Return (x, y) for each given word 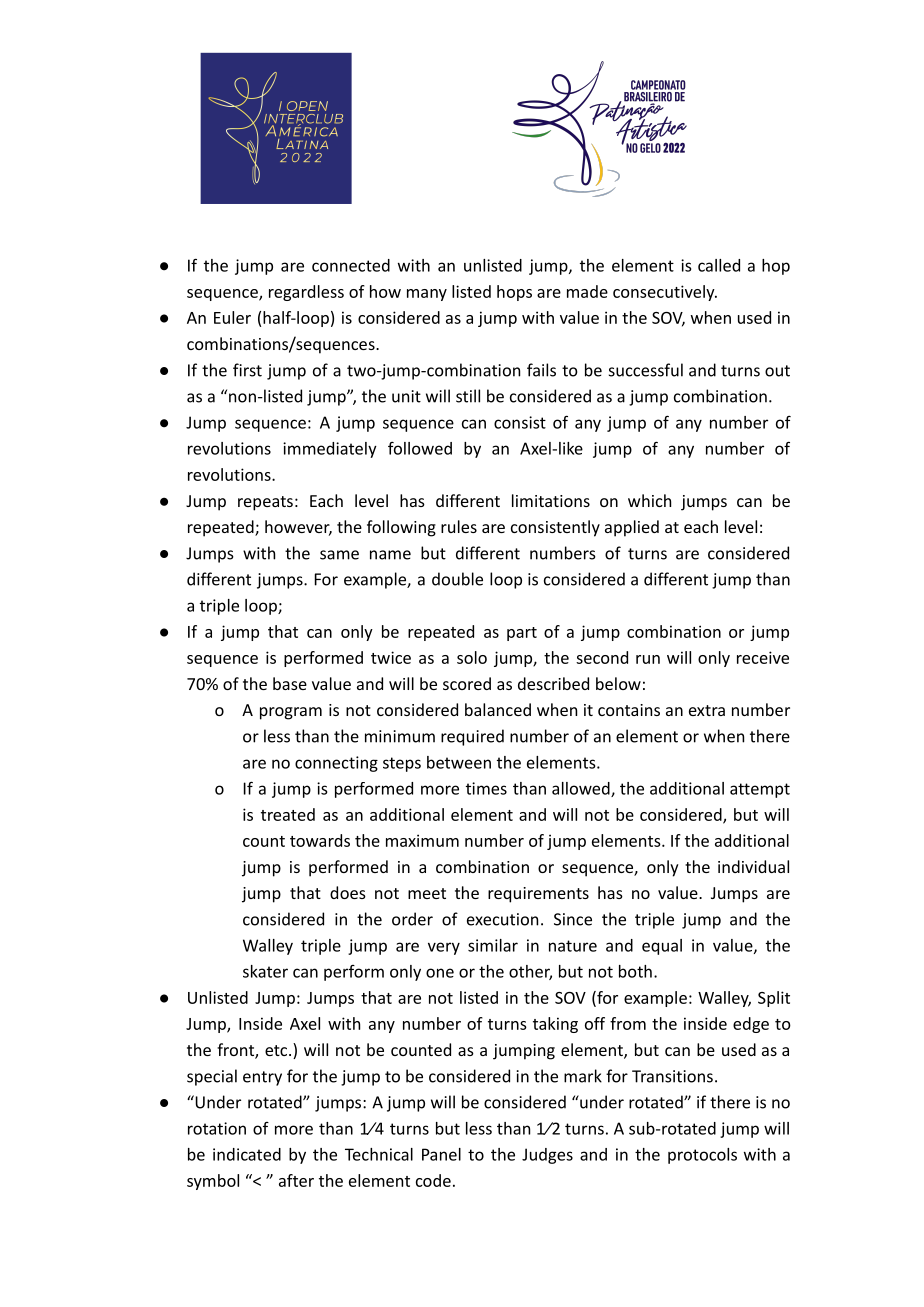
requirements (538, 895)
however (298, 528)
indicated (247, 1154)
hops (514, 293)
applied (632, 528)
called (719, 265)
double (457, 579)
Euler (232, 317)
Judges (547, 1156)
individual (753, 866)
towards (320, 840)
